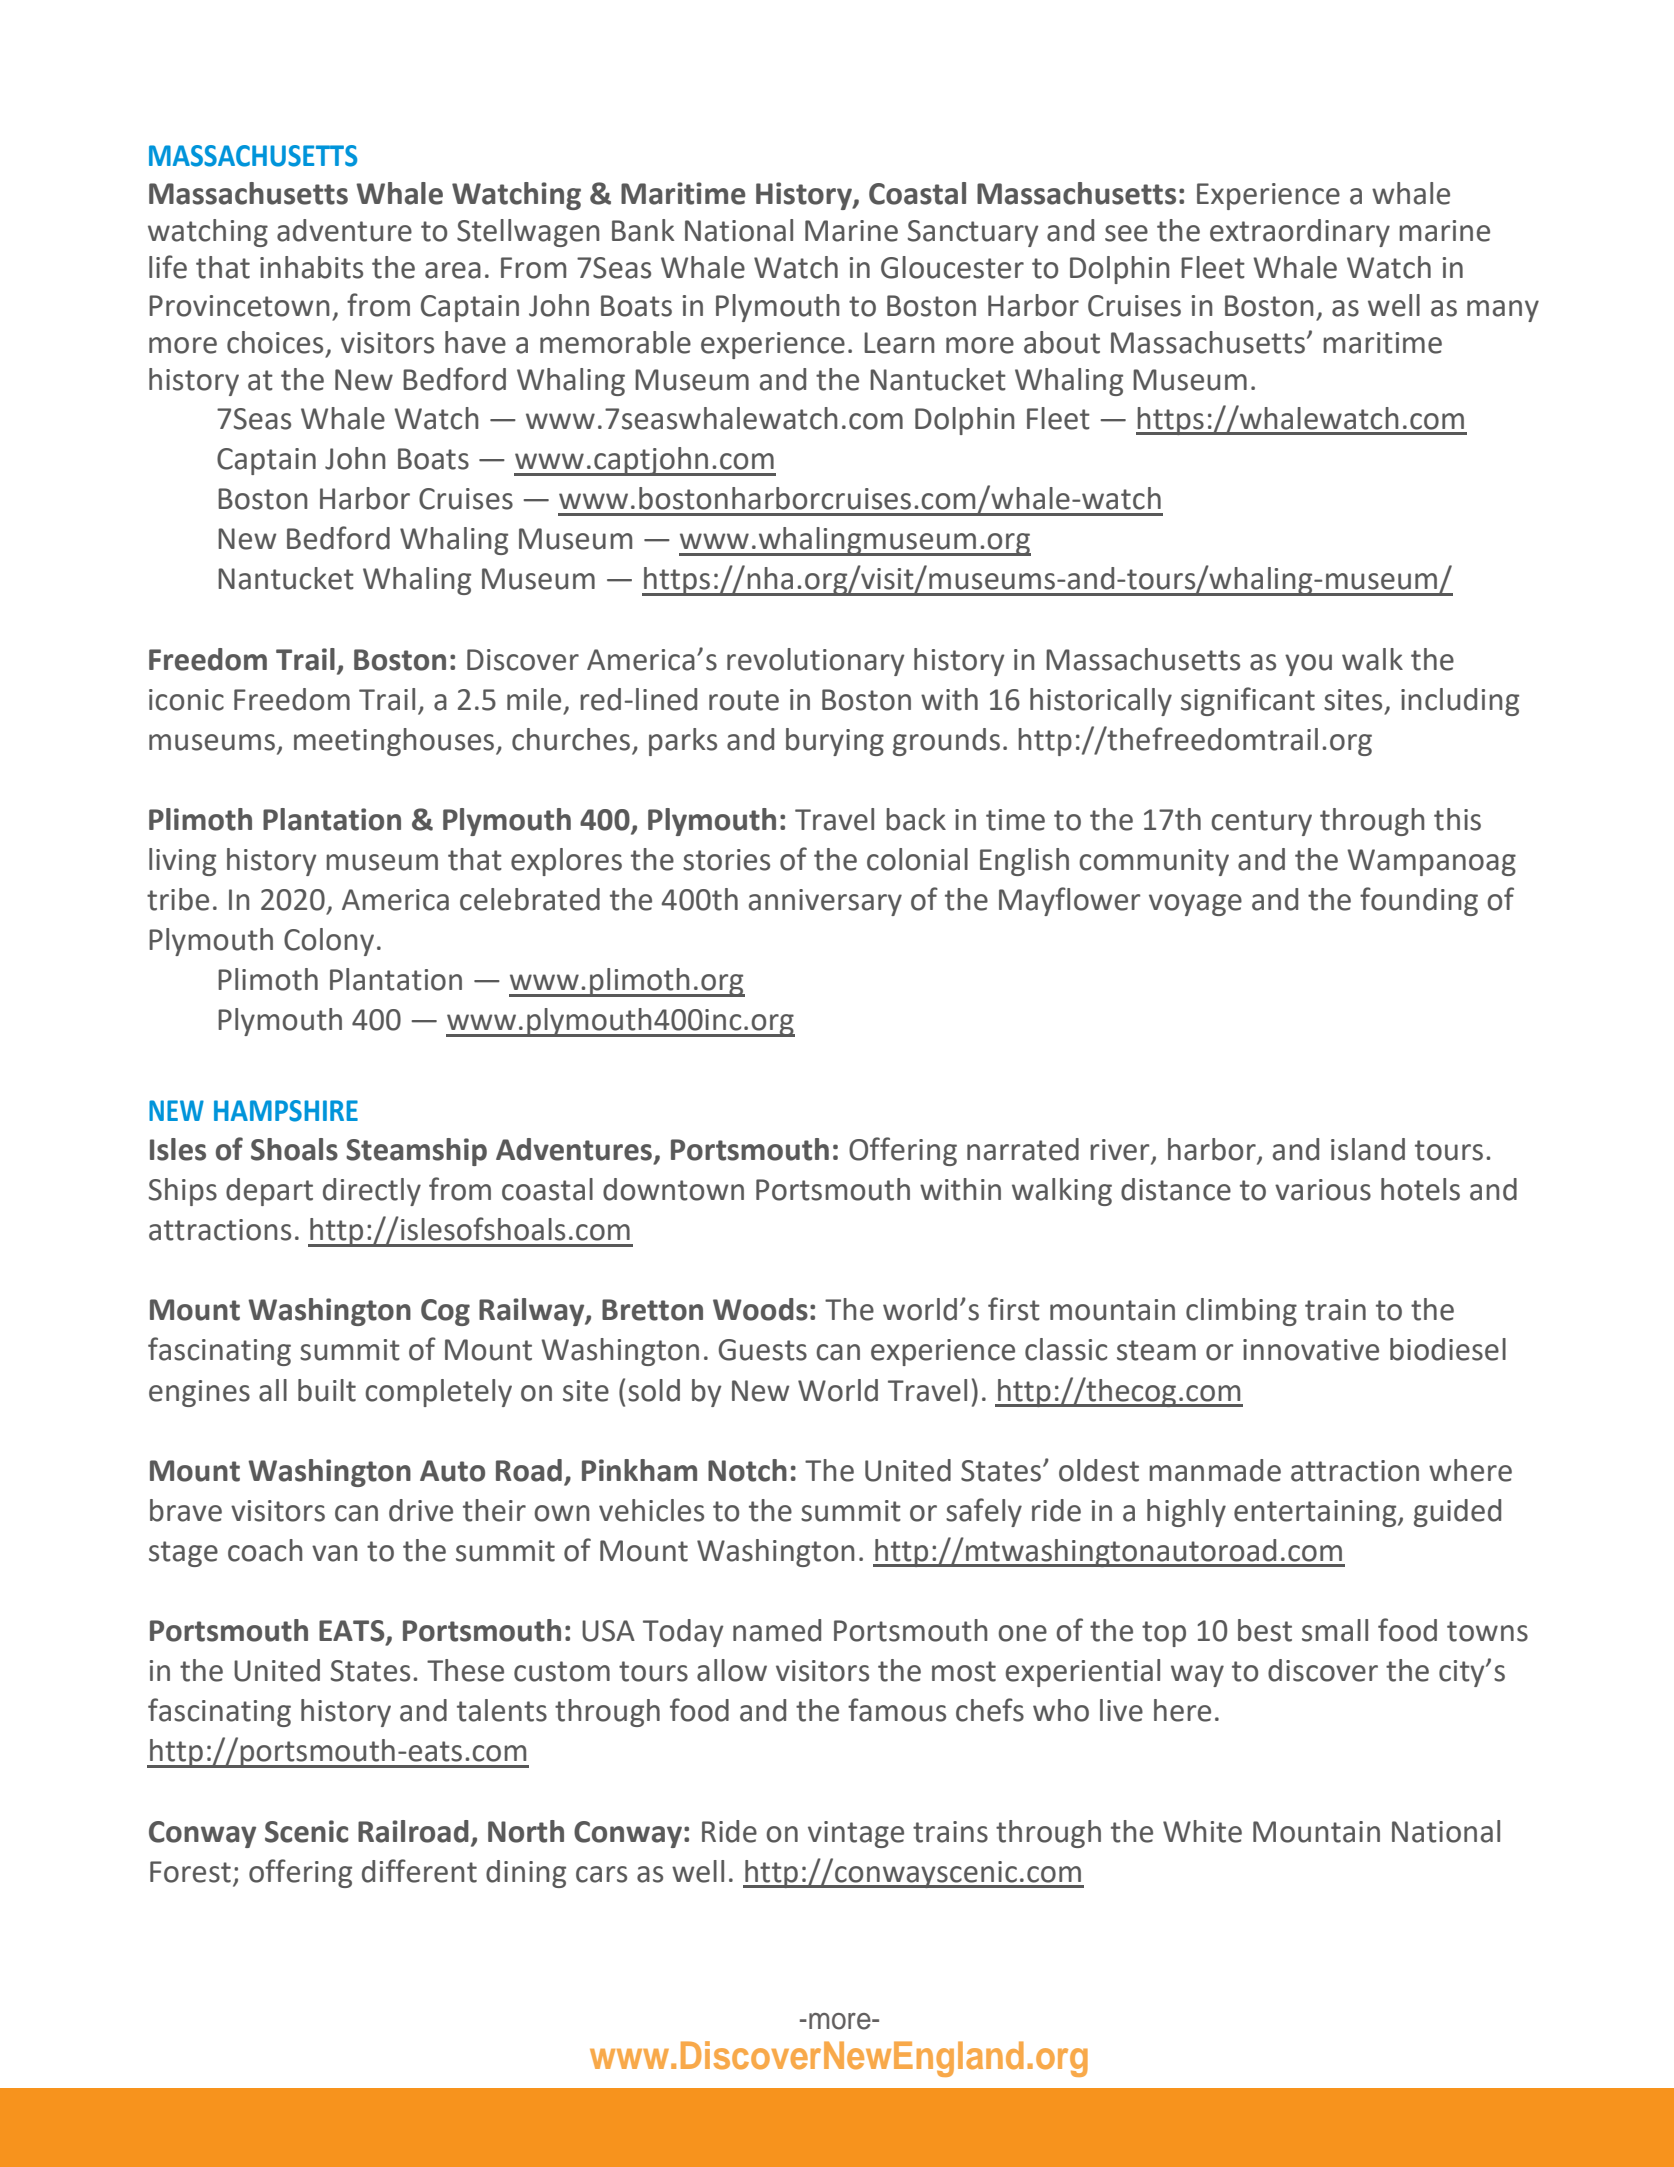  What do you see at coordinates (952, 267) in the screenshot?
I see `Gloucester` at bounding box center [952, 267].
